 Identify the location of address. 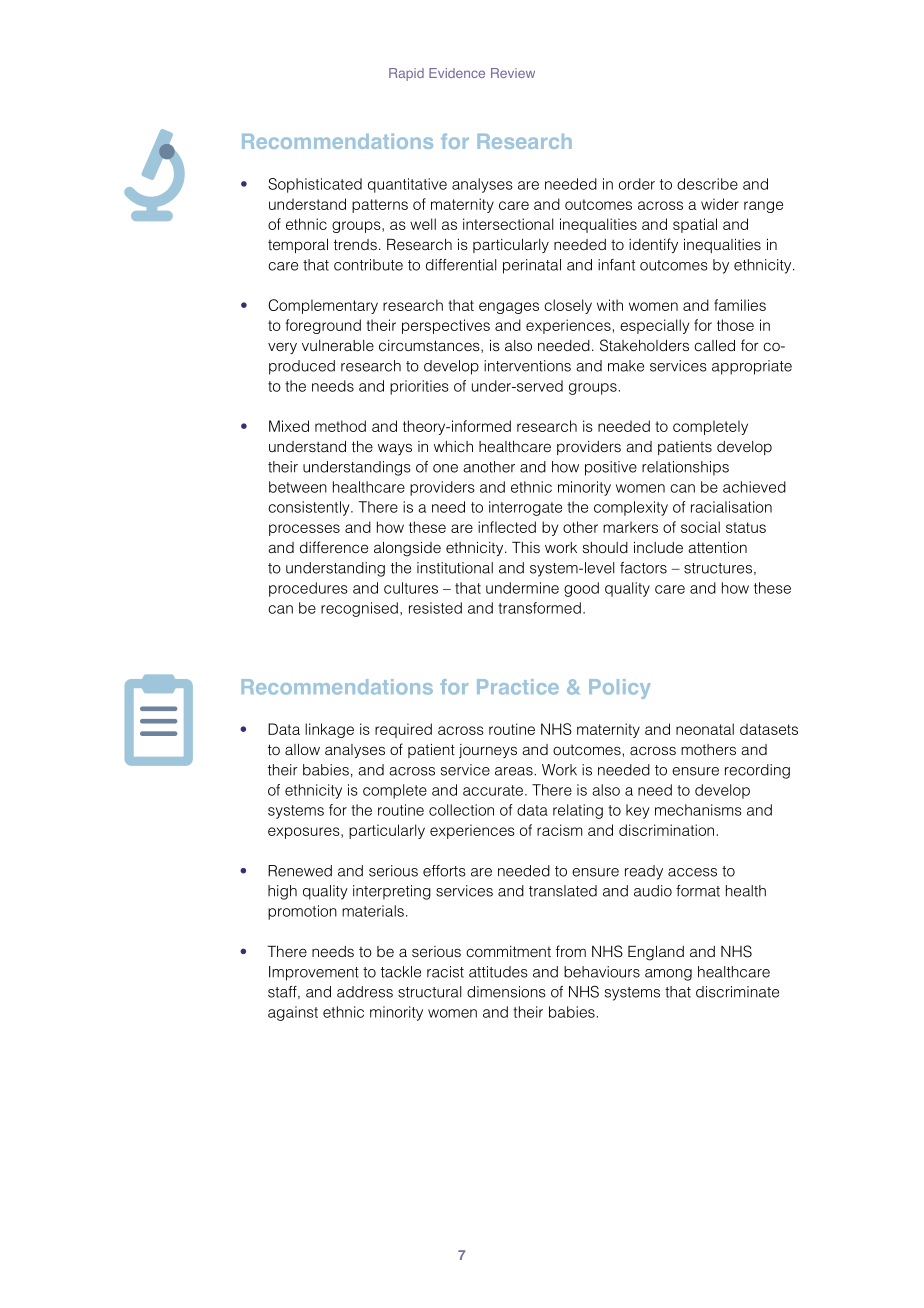
(365, 992).
